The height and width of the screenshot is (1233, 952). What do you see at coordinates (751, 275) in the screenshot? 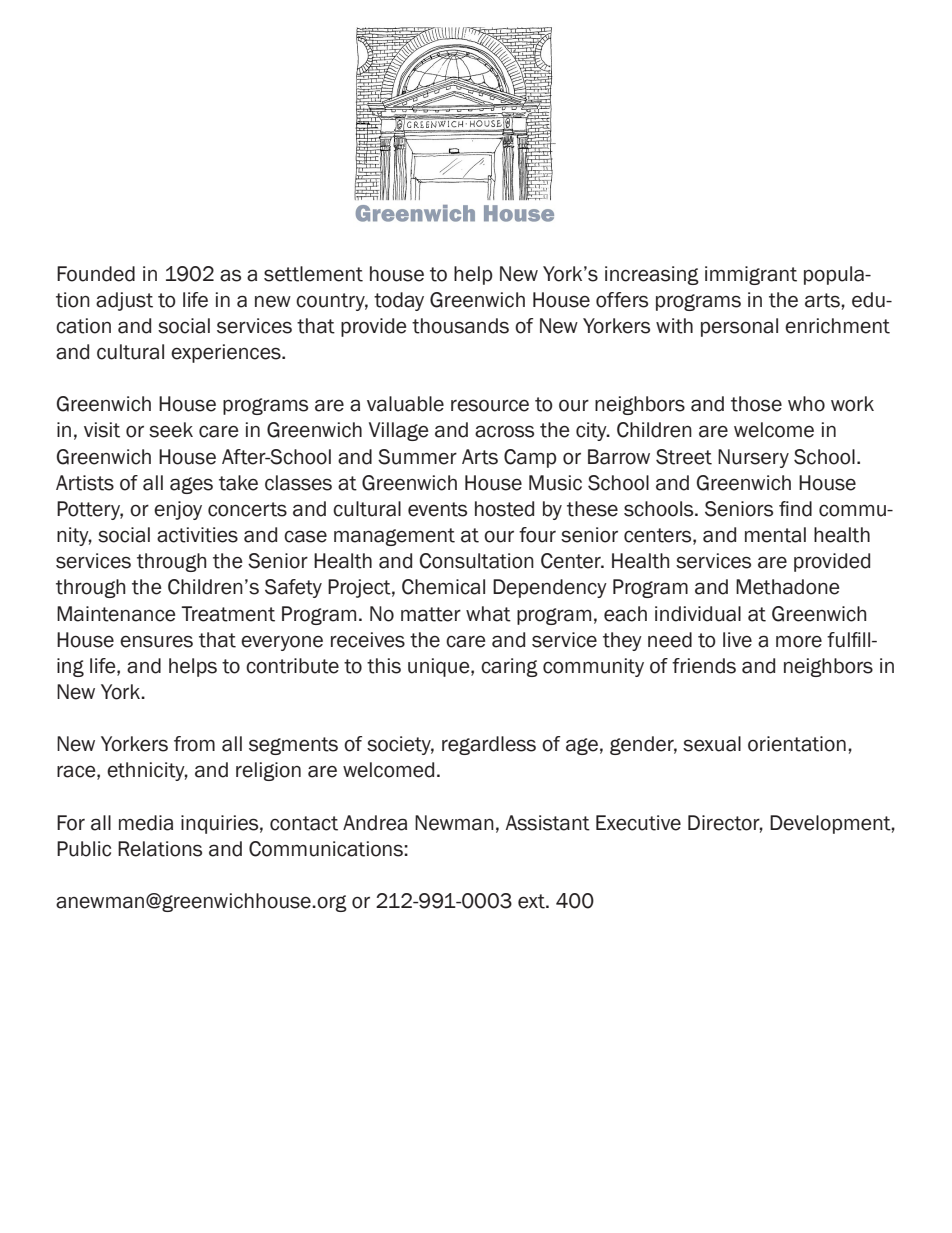
I see `immigrant` at bounding box center [751, 275].
